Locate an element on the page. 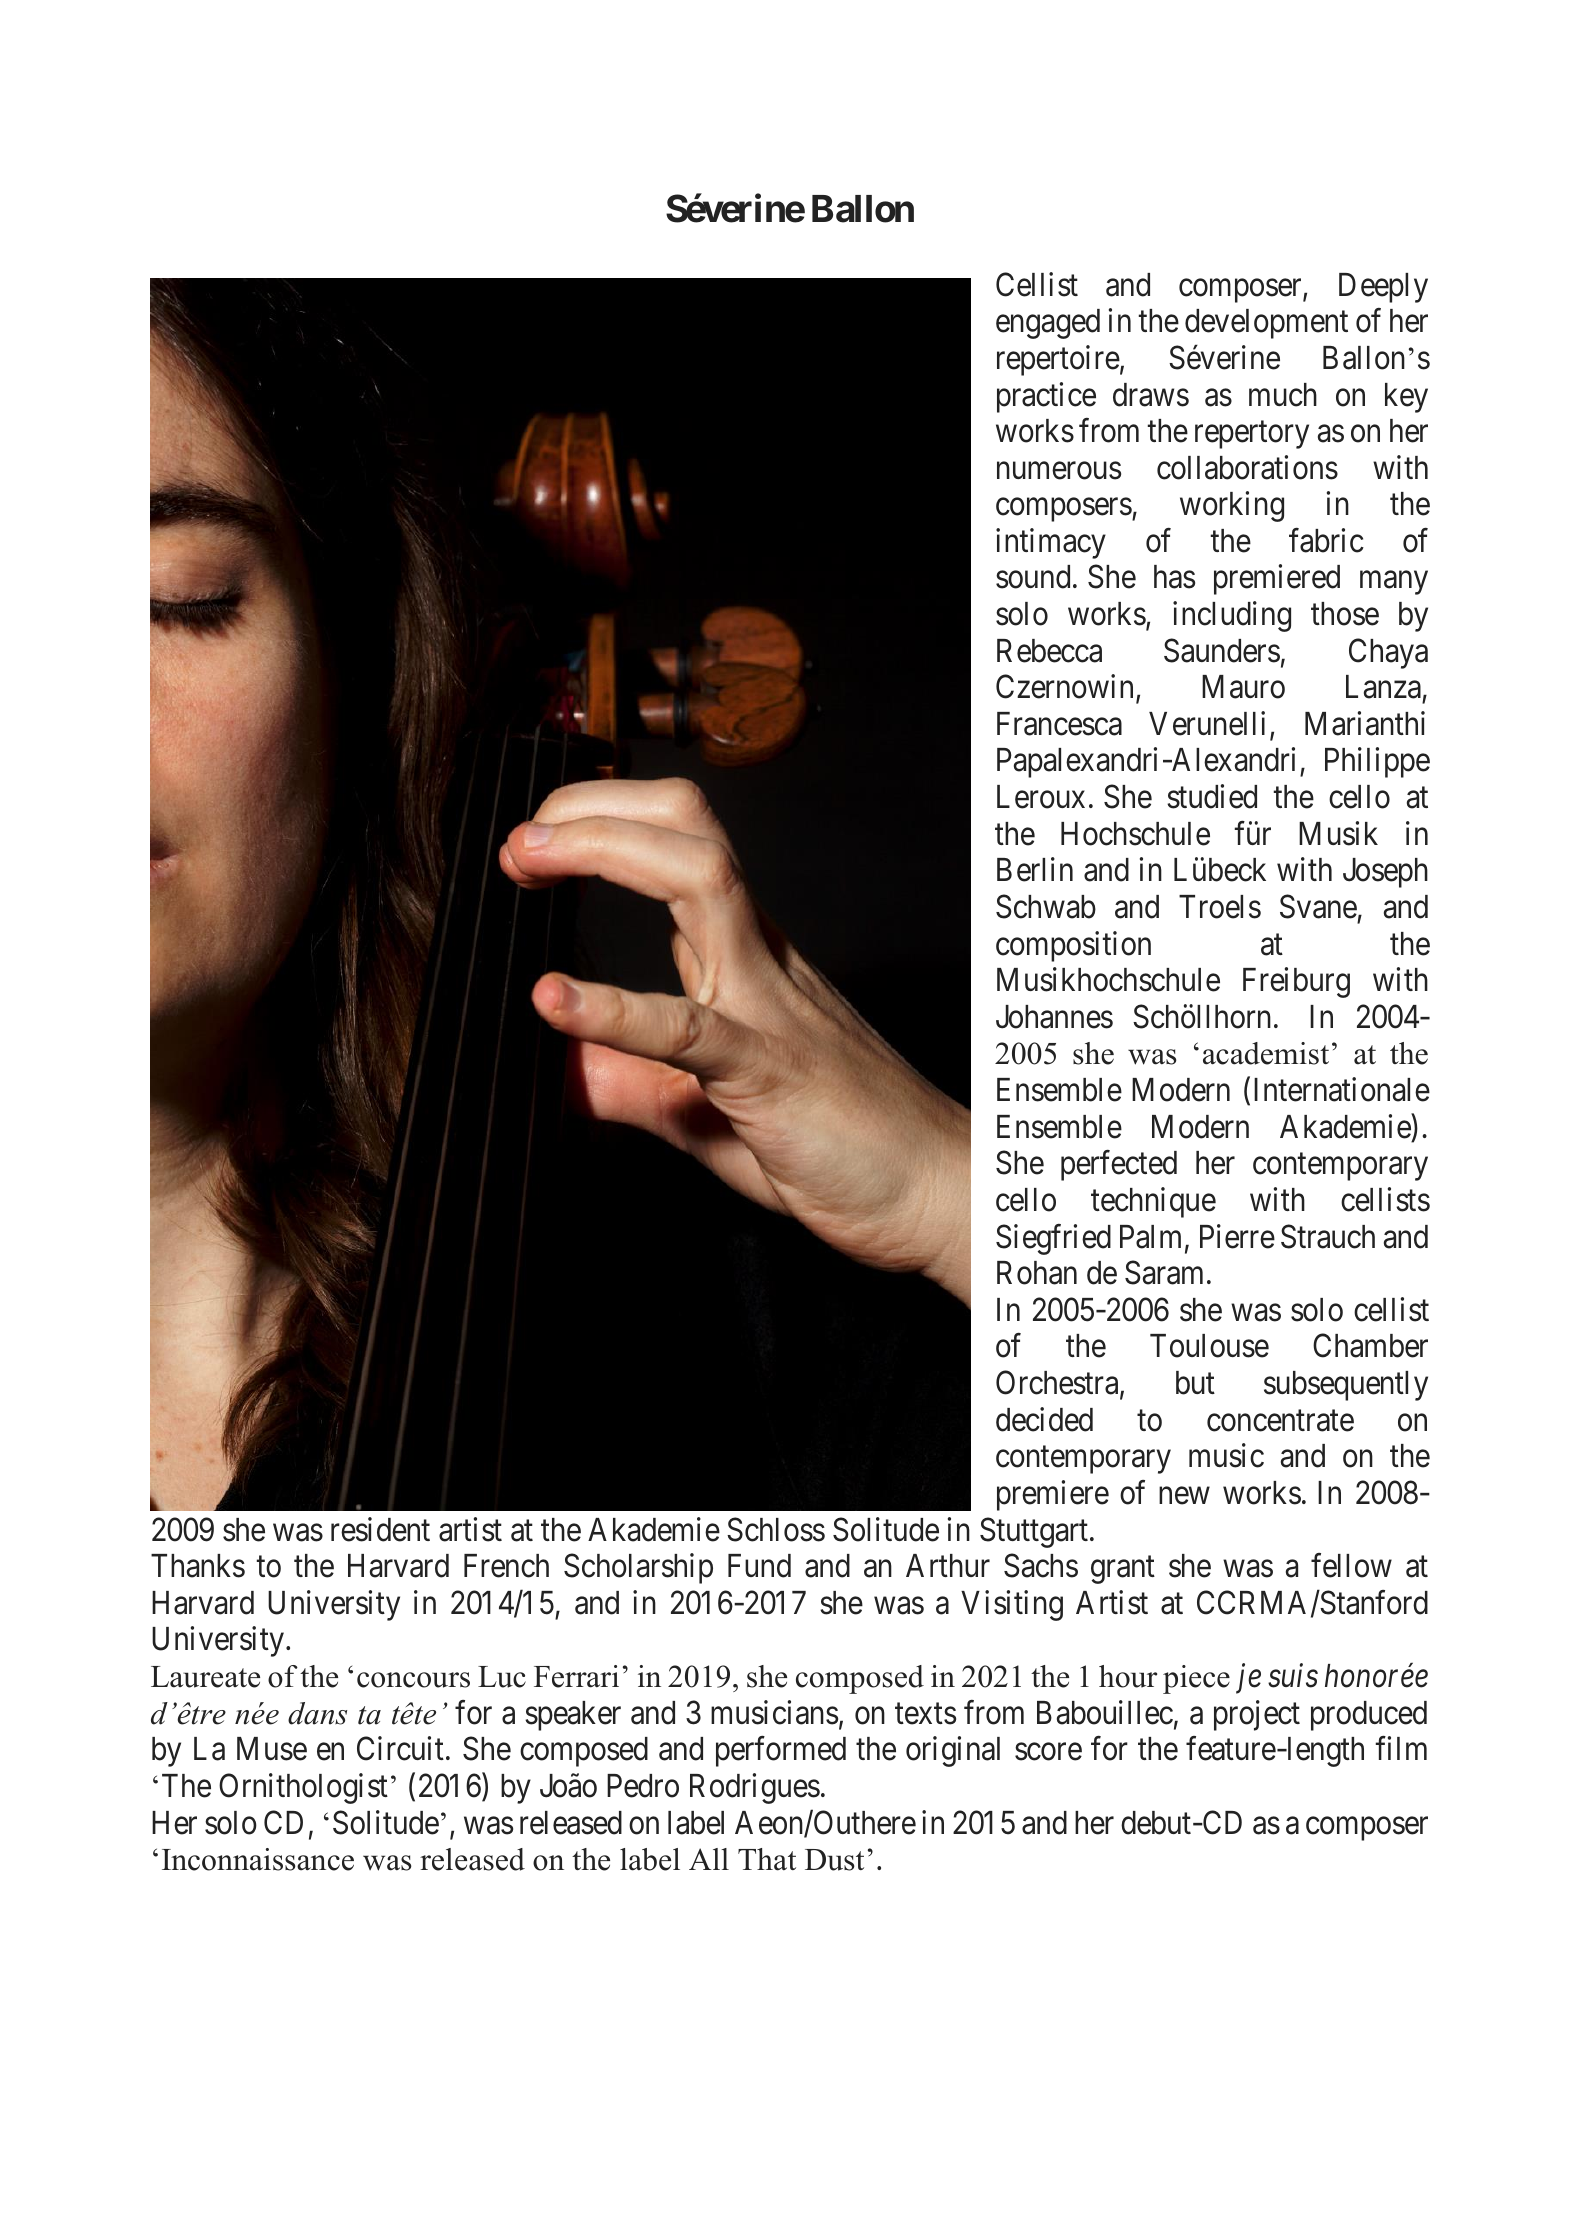 This document has width=1579, height=2234. Mauro is located at coordinates (1243, 687).
